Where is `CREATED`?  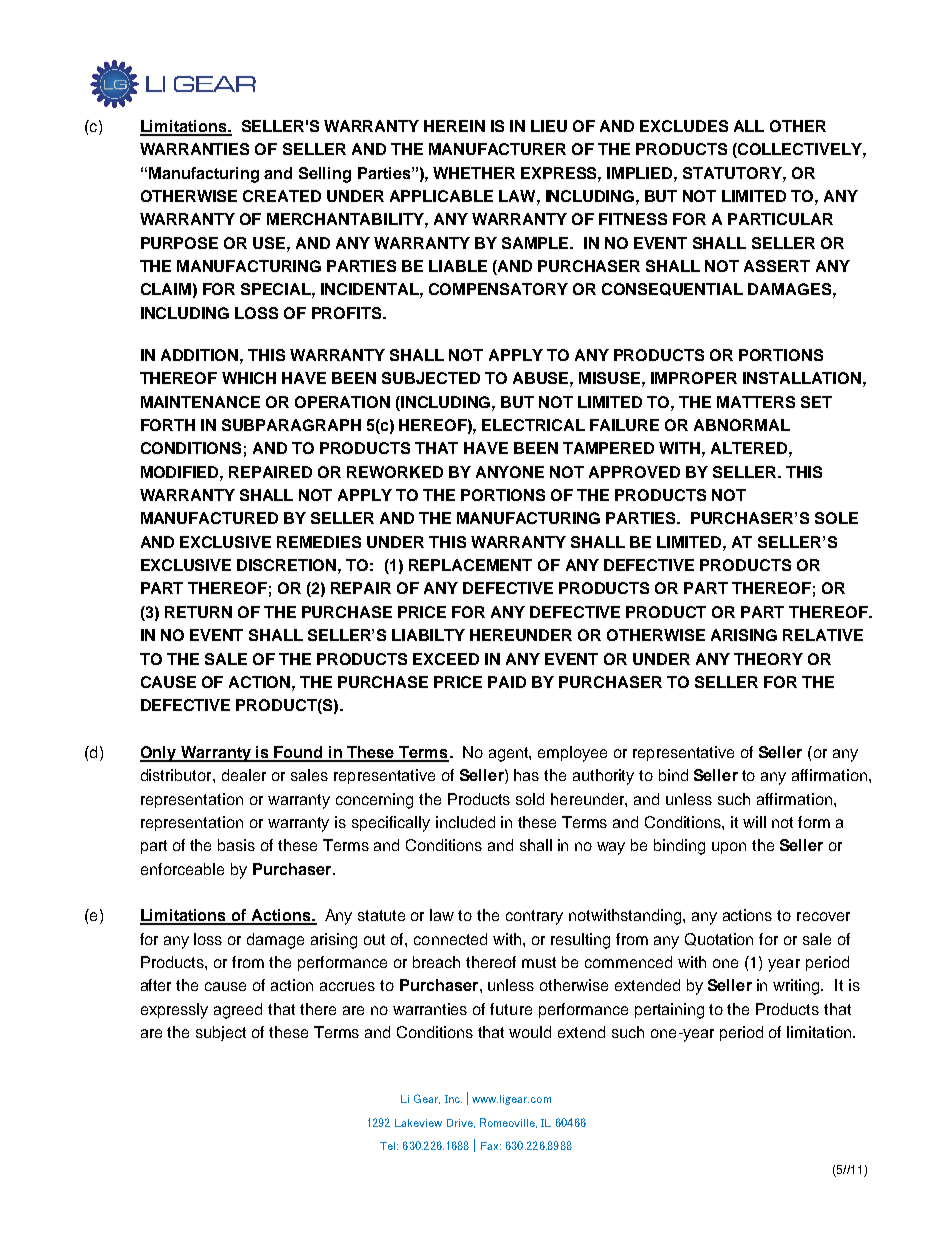
CREATED is located at coordinates (282, 196).
